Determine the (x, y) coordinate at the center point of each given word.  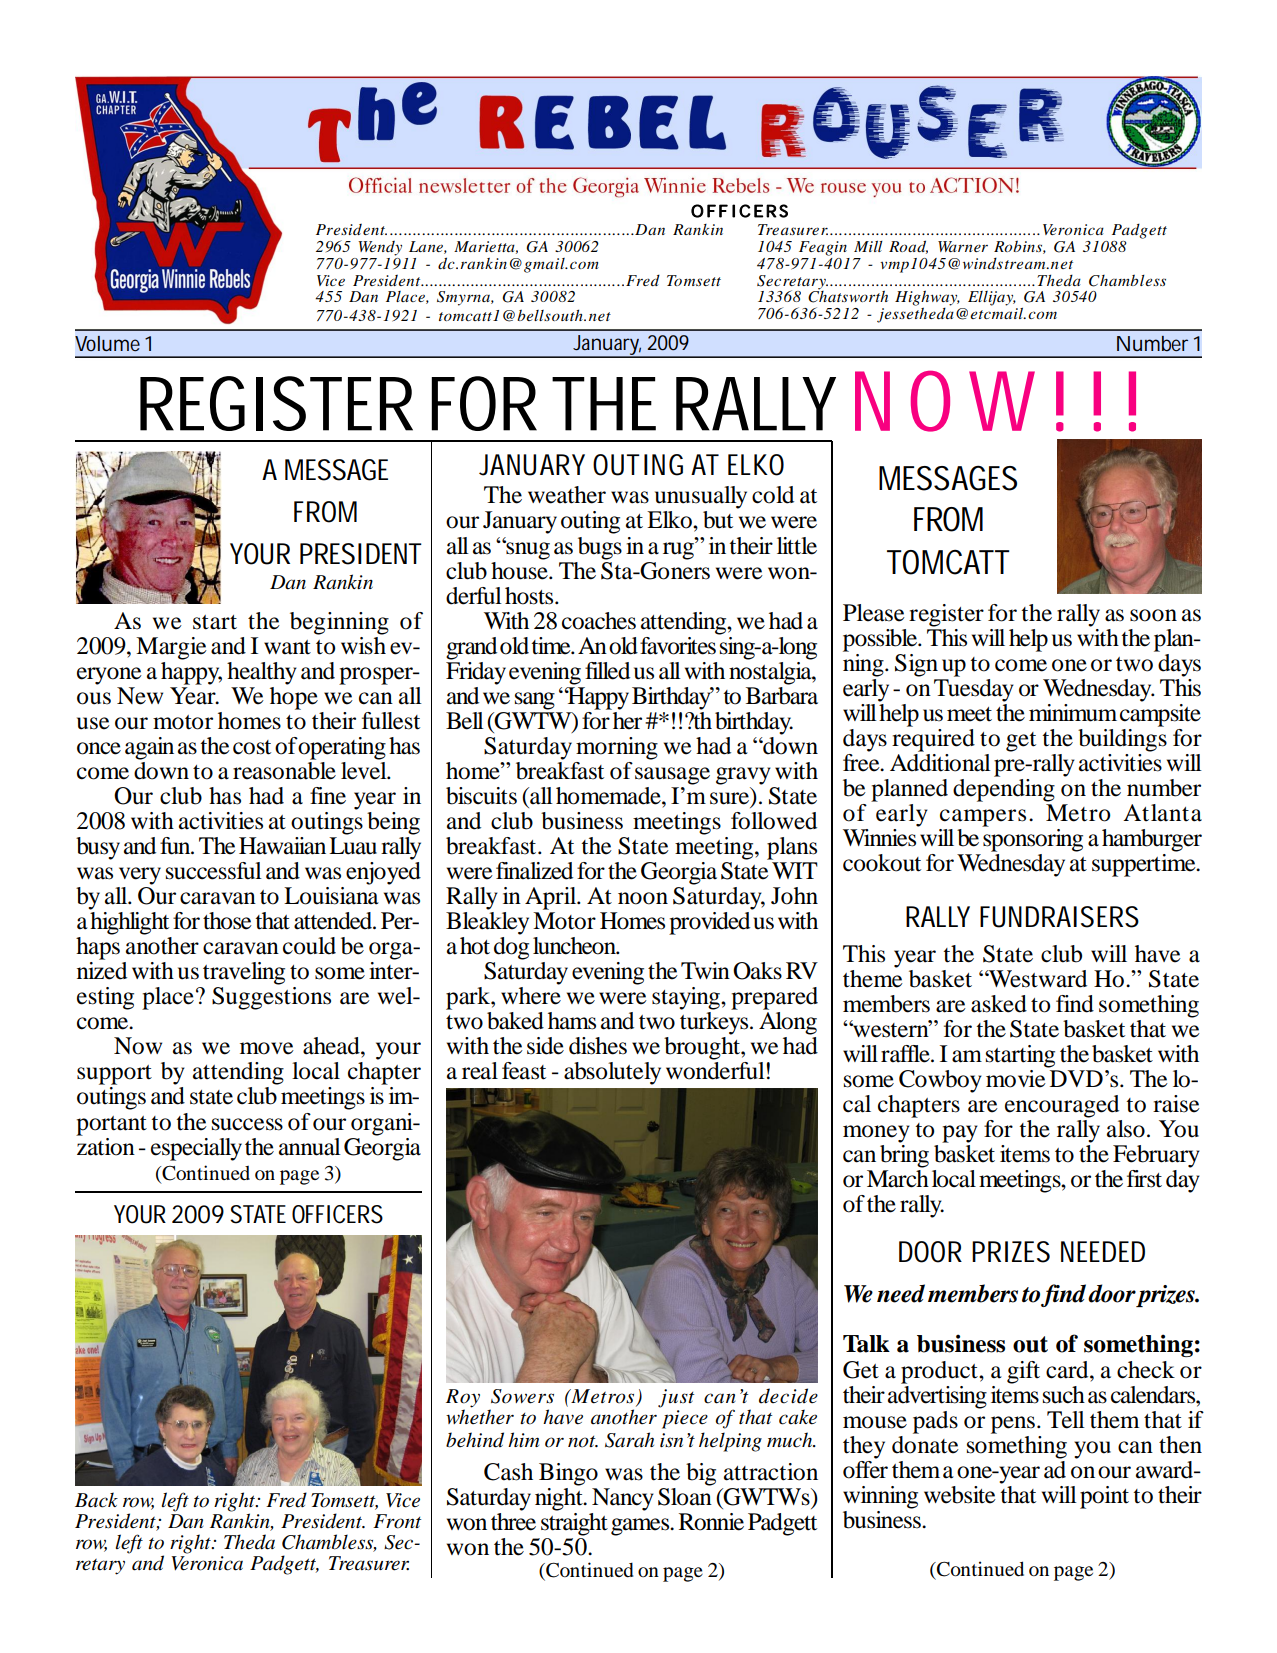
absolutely (612, 1073)
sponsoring (1032, 839)
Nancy (623, 1499)
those (227, 921)
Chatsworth (848, 295)
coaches (599, 621)
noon (643, 898)
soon (1153, 615)
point (1104, 1497)
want (287, 647)
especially (196, 1149)
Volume (107, 343)
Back (96, 1500)
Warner (963, 246)
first (1144, 1179)
